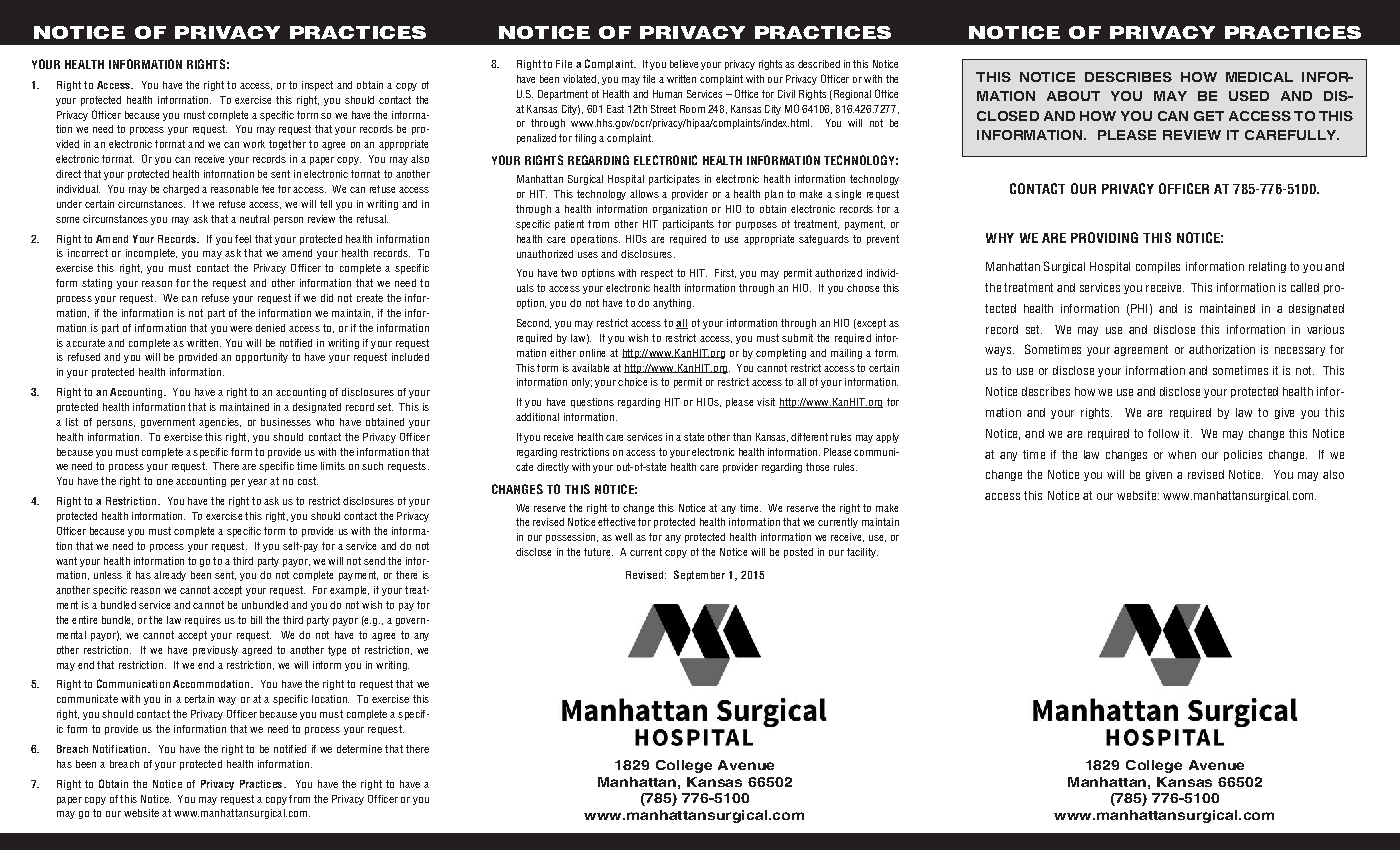 The height and width of the screenshot is (850, 1400). I want to click on September, so click(699, 575).
